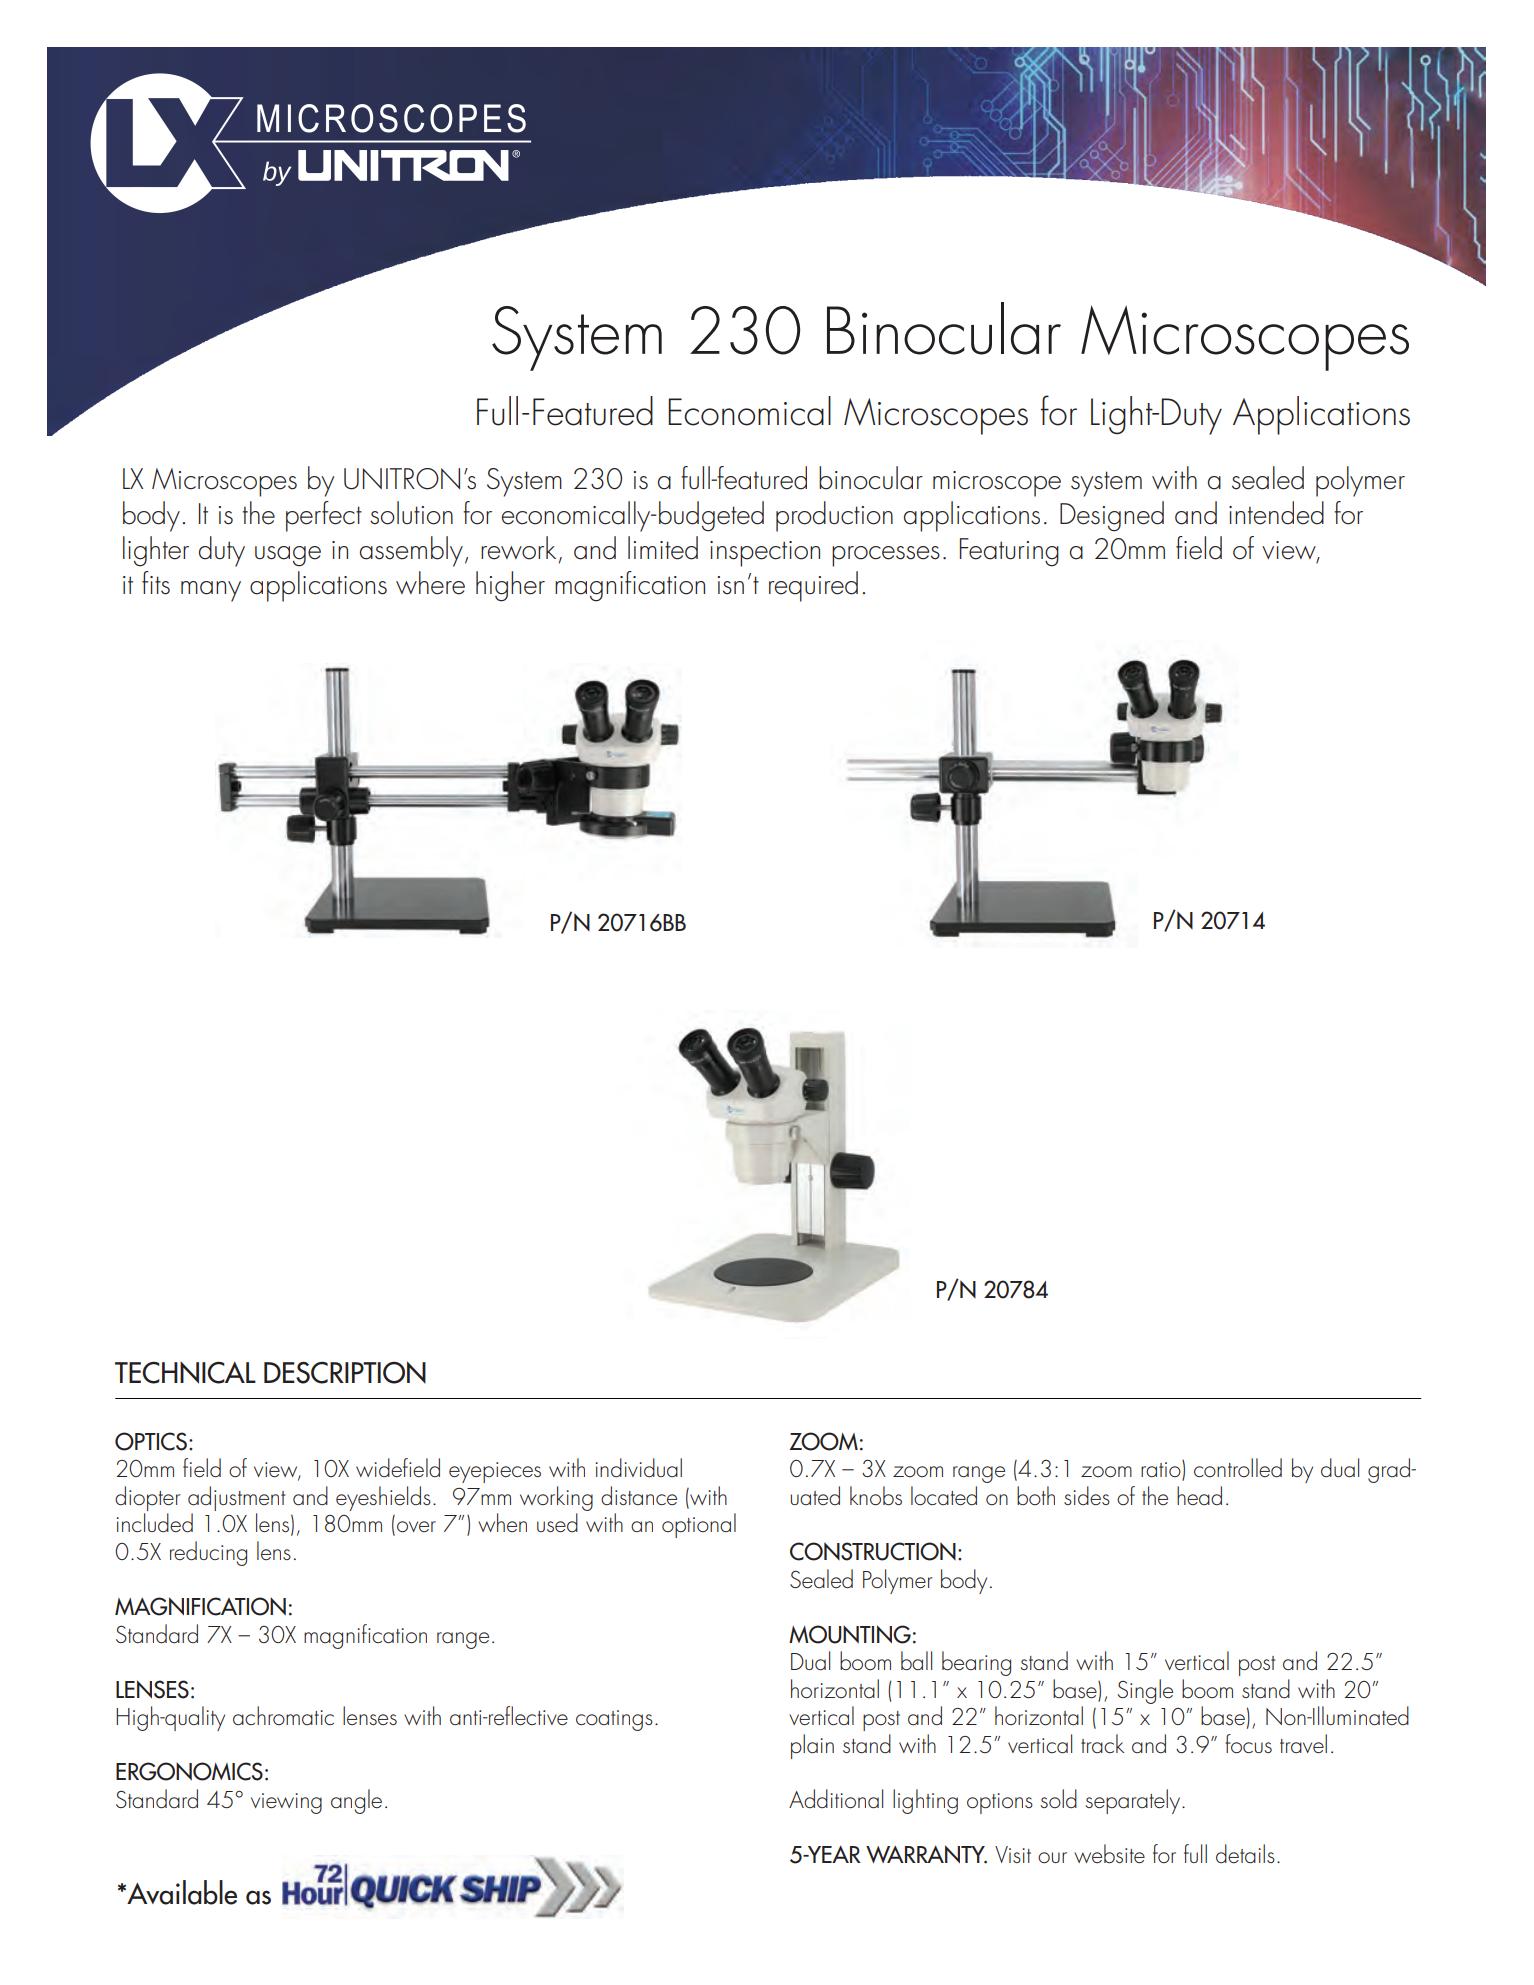  What do you see at coordinates (185, 1373) in the document?
I see `TECHNICAL` at bounding box center [185, 1373].
